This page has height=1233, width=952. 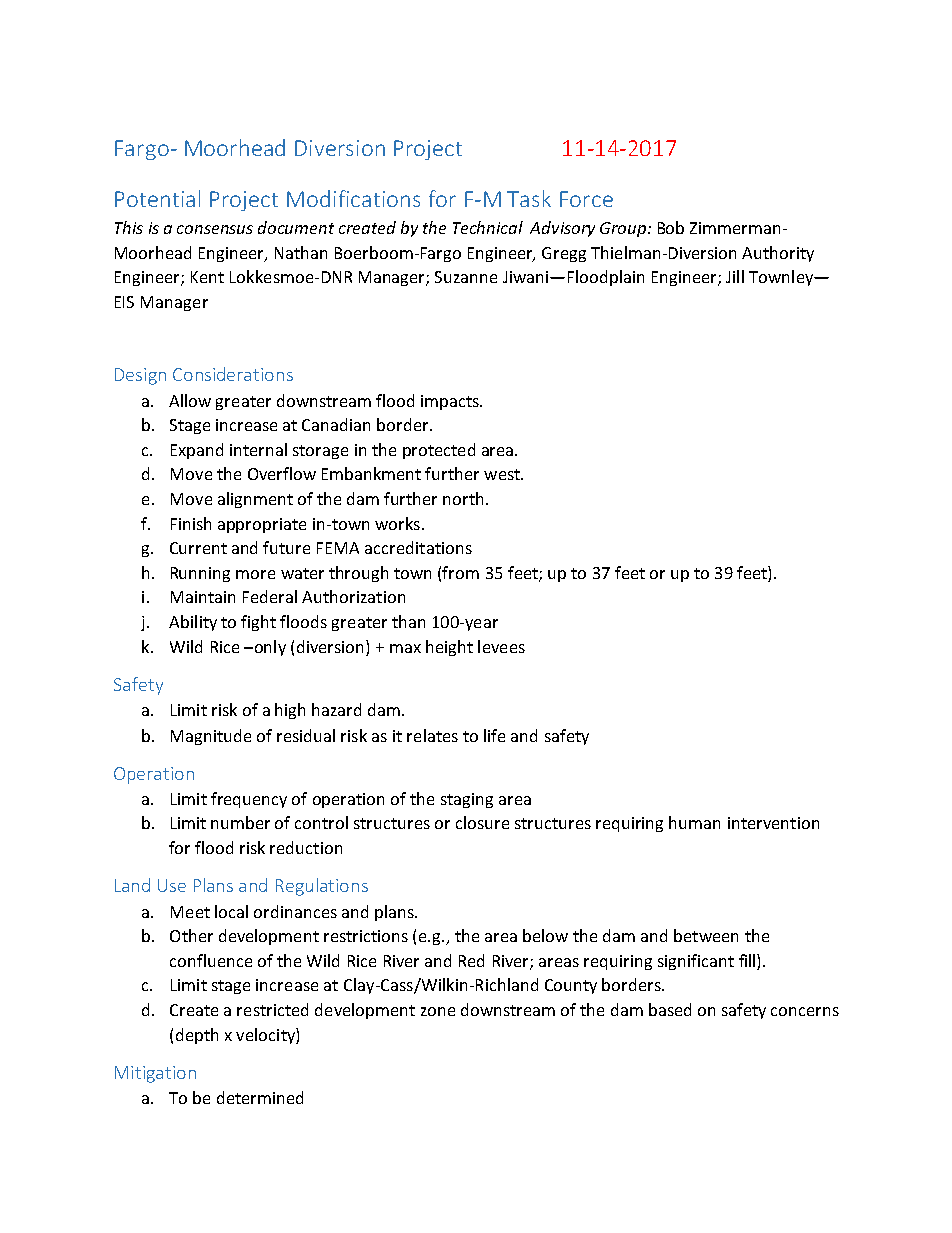 I want to click on levees, so click(x=501, y=646).
